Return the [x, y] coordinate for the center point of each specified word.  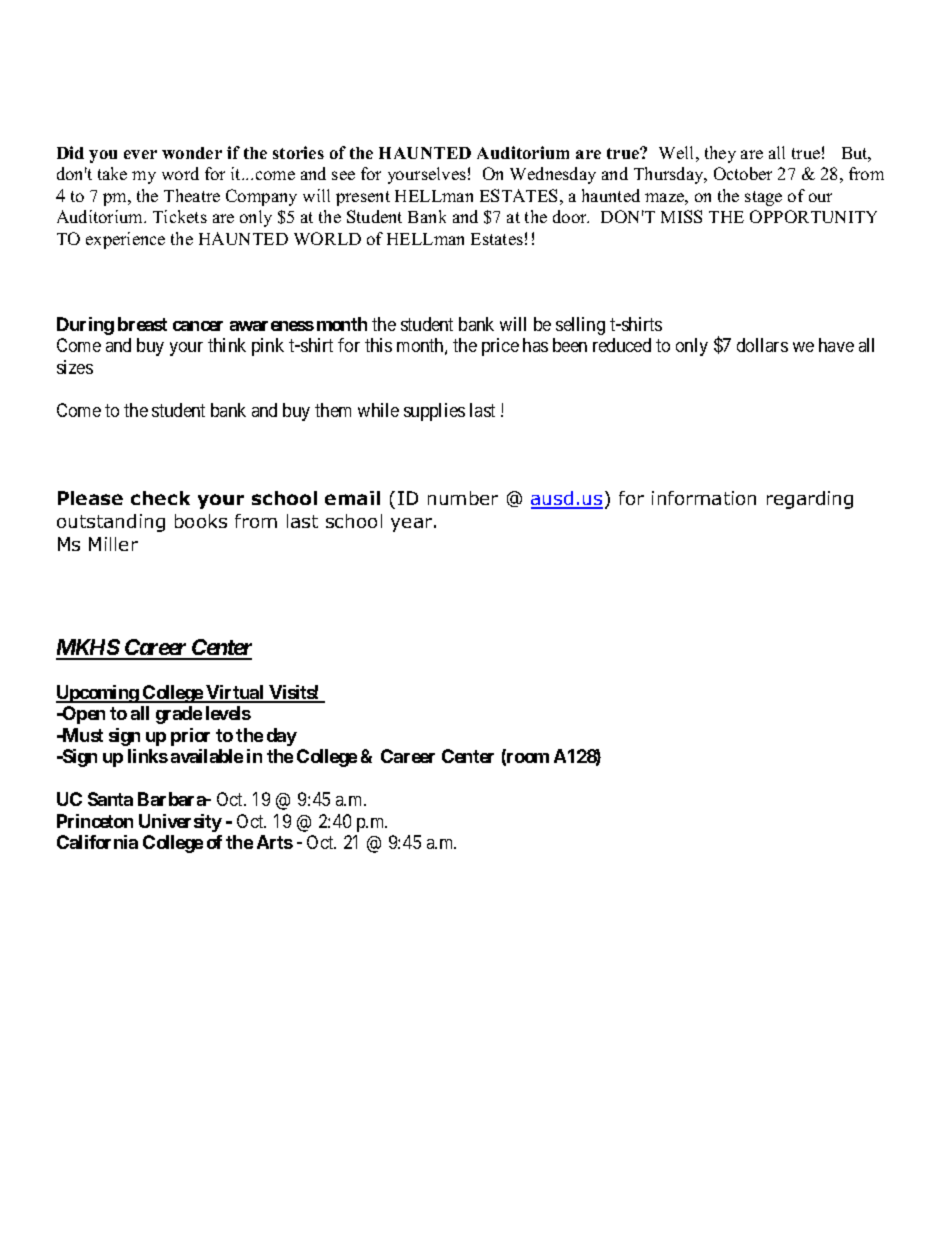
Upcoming [98, 694]
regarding [810, 500]
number [463, 498]
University [180, 823]
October [743, 173]
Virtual [235, 693]
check [160, 498]
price [500, 347]
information [704, 498]
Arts [275, 842]
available [207, 756]
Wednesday [553, 175]
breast [142, 324]
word [180, 173]
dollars [762, 345]
